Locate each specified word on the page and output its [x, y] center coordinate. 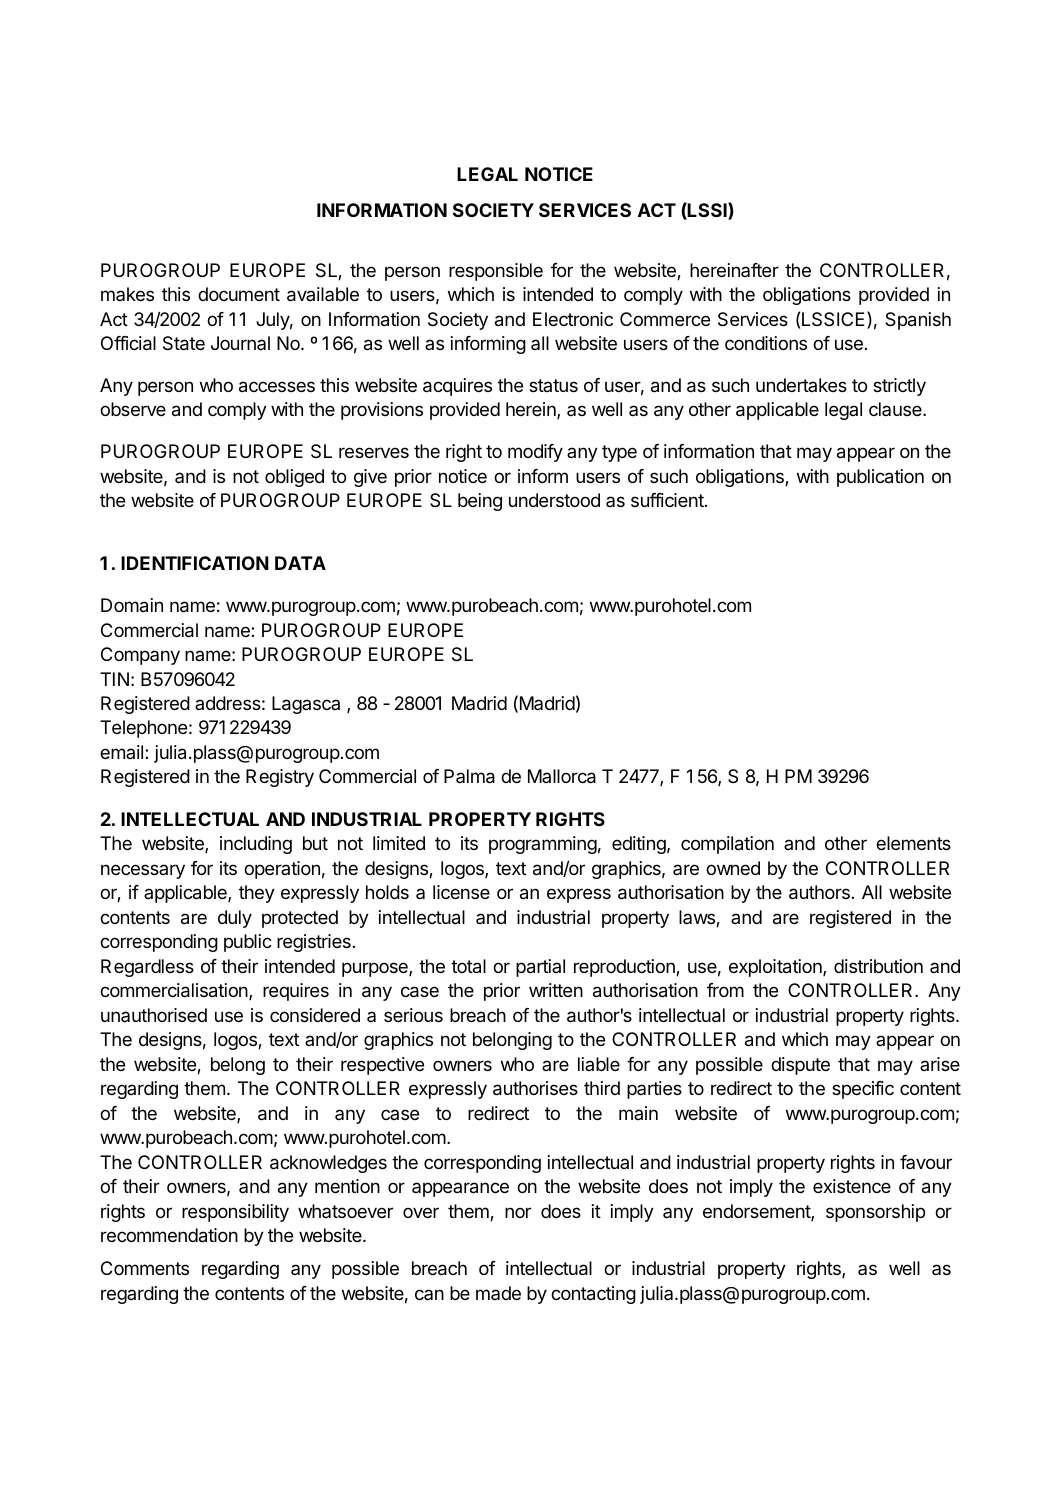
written [556, 990]
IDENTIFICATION [195, 563]
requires [296, 992]
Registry [280, 778]
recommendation [169, 1235]
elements [913, 843]
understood [554, 500]
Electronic [573, 319]
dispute [800, 1066]
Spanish [918, 321]
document [239, 294]
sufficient [668, 500]
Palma [469, 776]
